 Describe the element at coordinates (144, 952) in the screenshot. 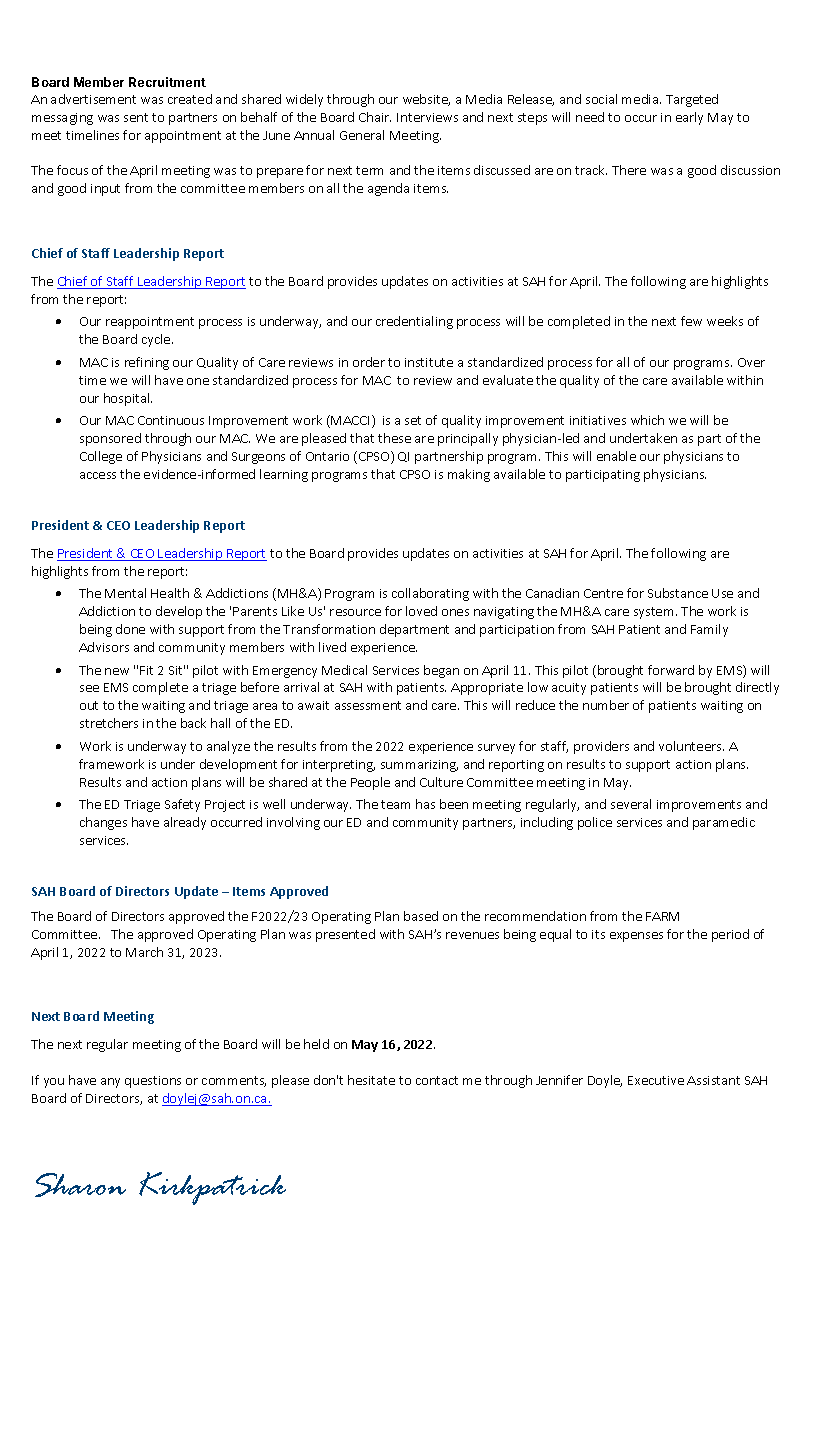

I see `March` at that location.
